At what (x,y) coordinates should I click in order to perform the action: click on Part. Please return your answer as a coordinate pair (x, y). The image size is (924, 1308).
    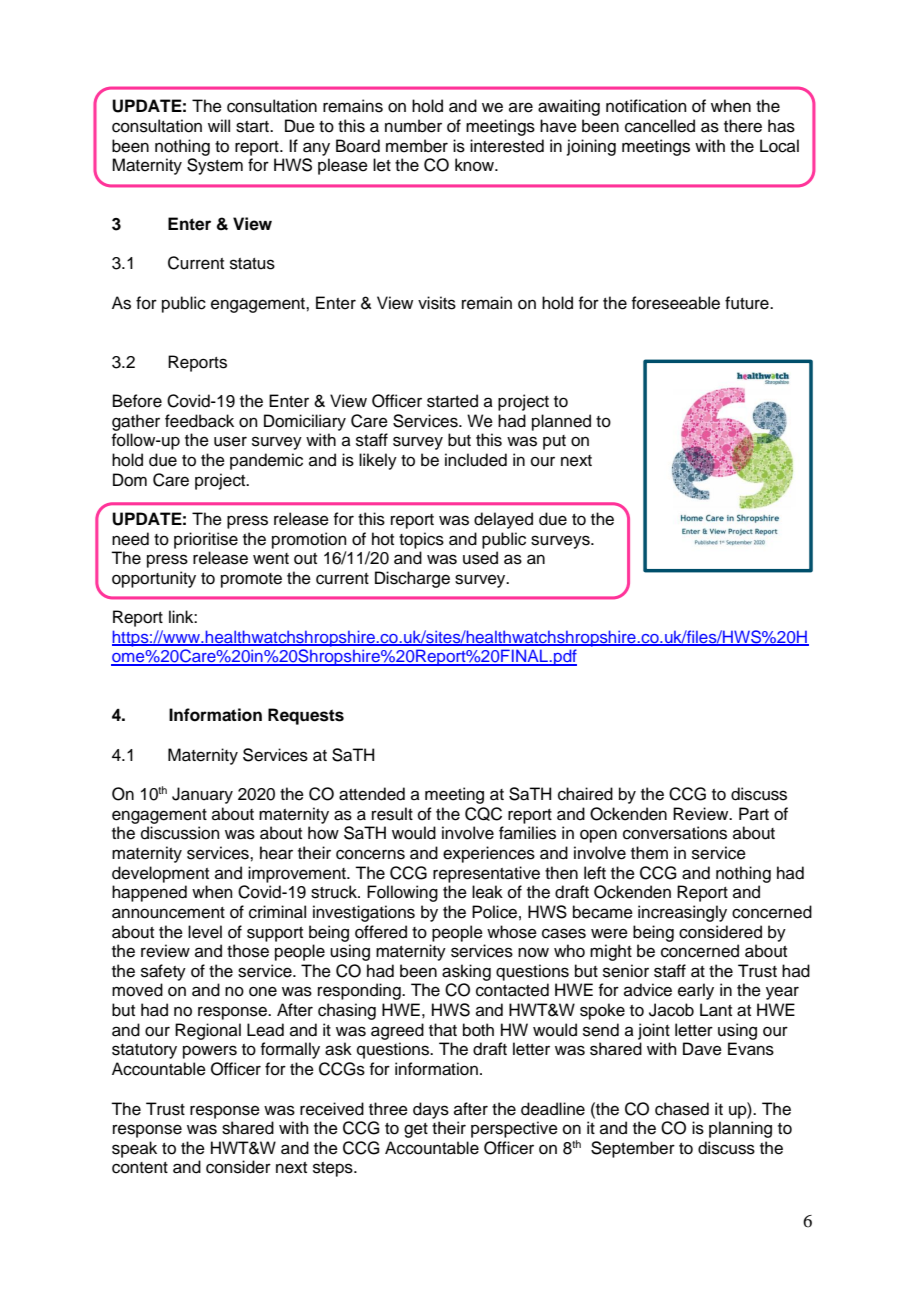
    Looking at the image, I should click on (754, 813).
